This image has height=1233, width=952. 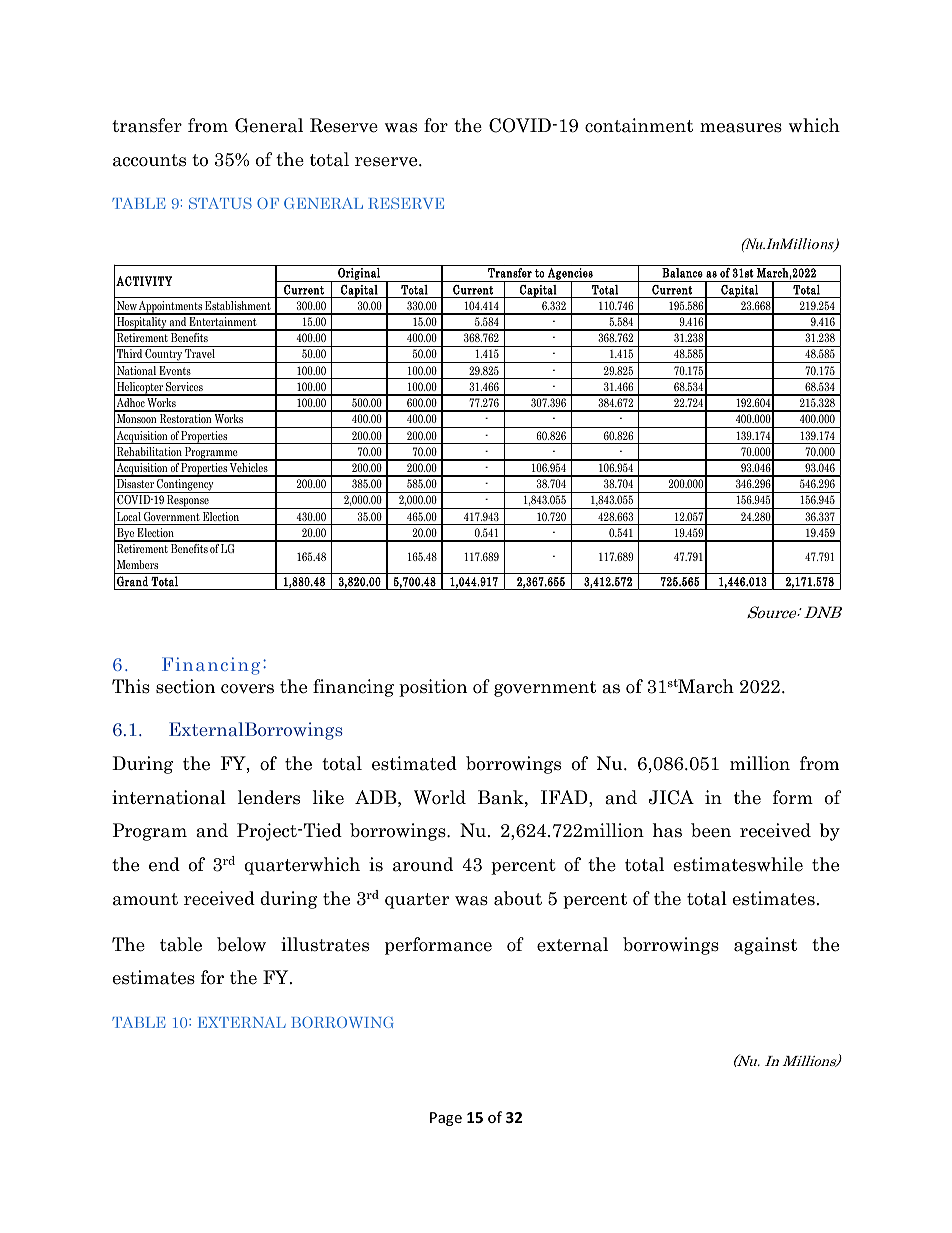 I want to click on Original, so click(x=359, y=275).
